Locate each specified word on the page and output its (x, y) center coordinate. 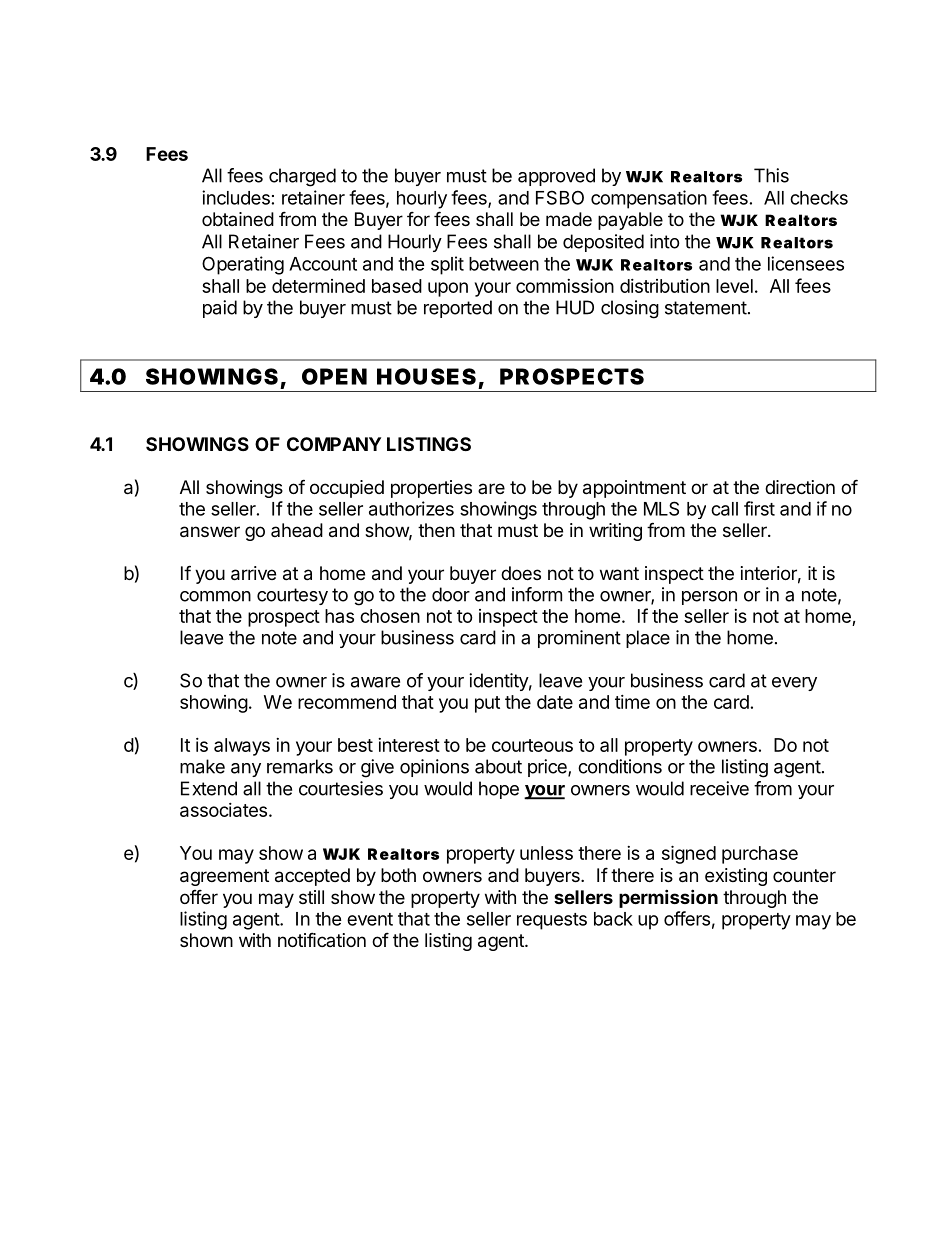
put (487, 704)
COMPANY (334, 444)
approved (556, 177)
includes (236, 197)
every (794, 684)
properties (431, 489)
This (771, 175)
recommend (347, 702)
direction (800, 487)
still (311, 897)
